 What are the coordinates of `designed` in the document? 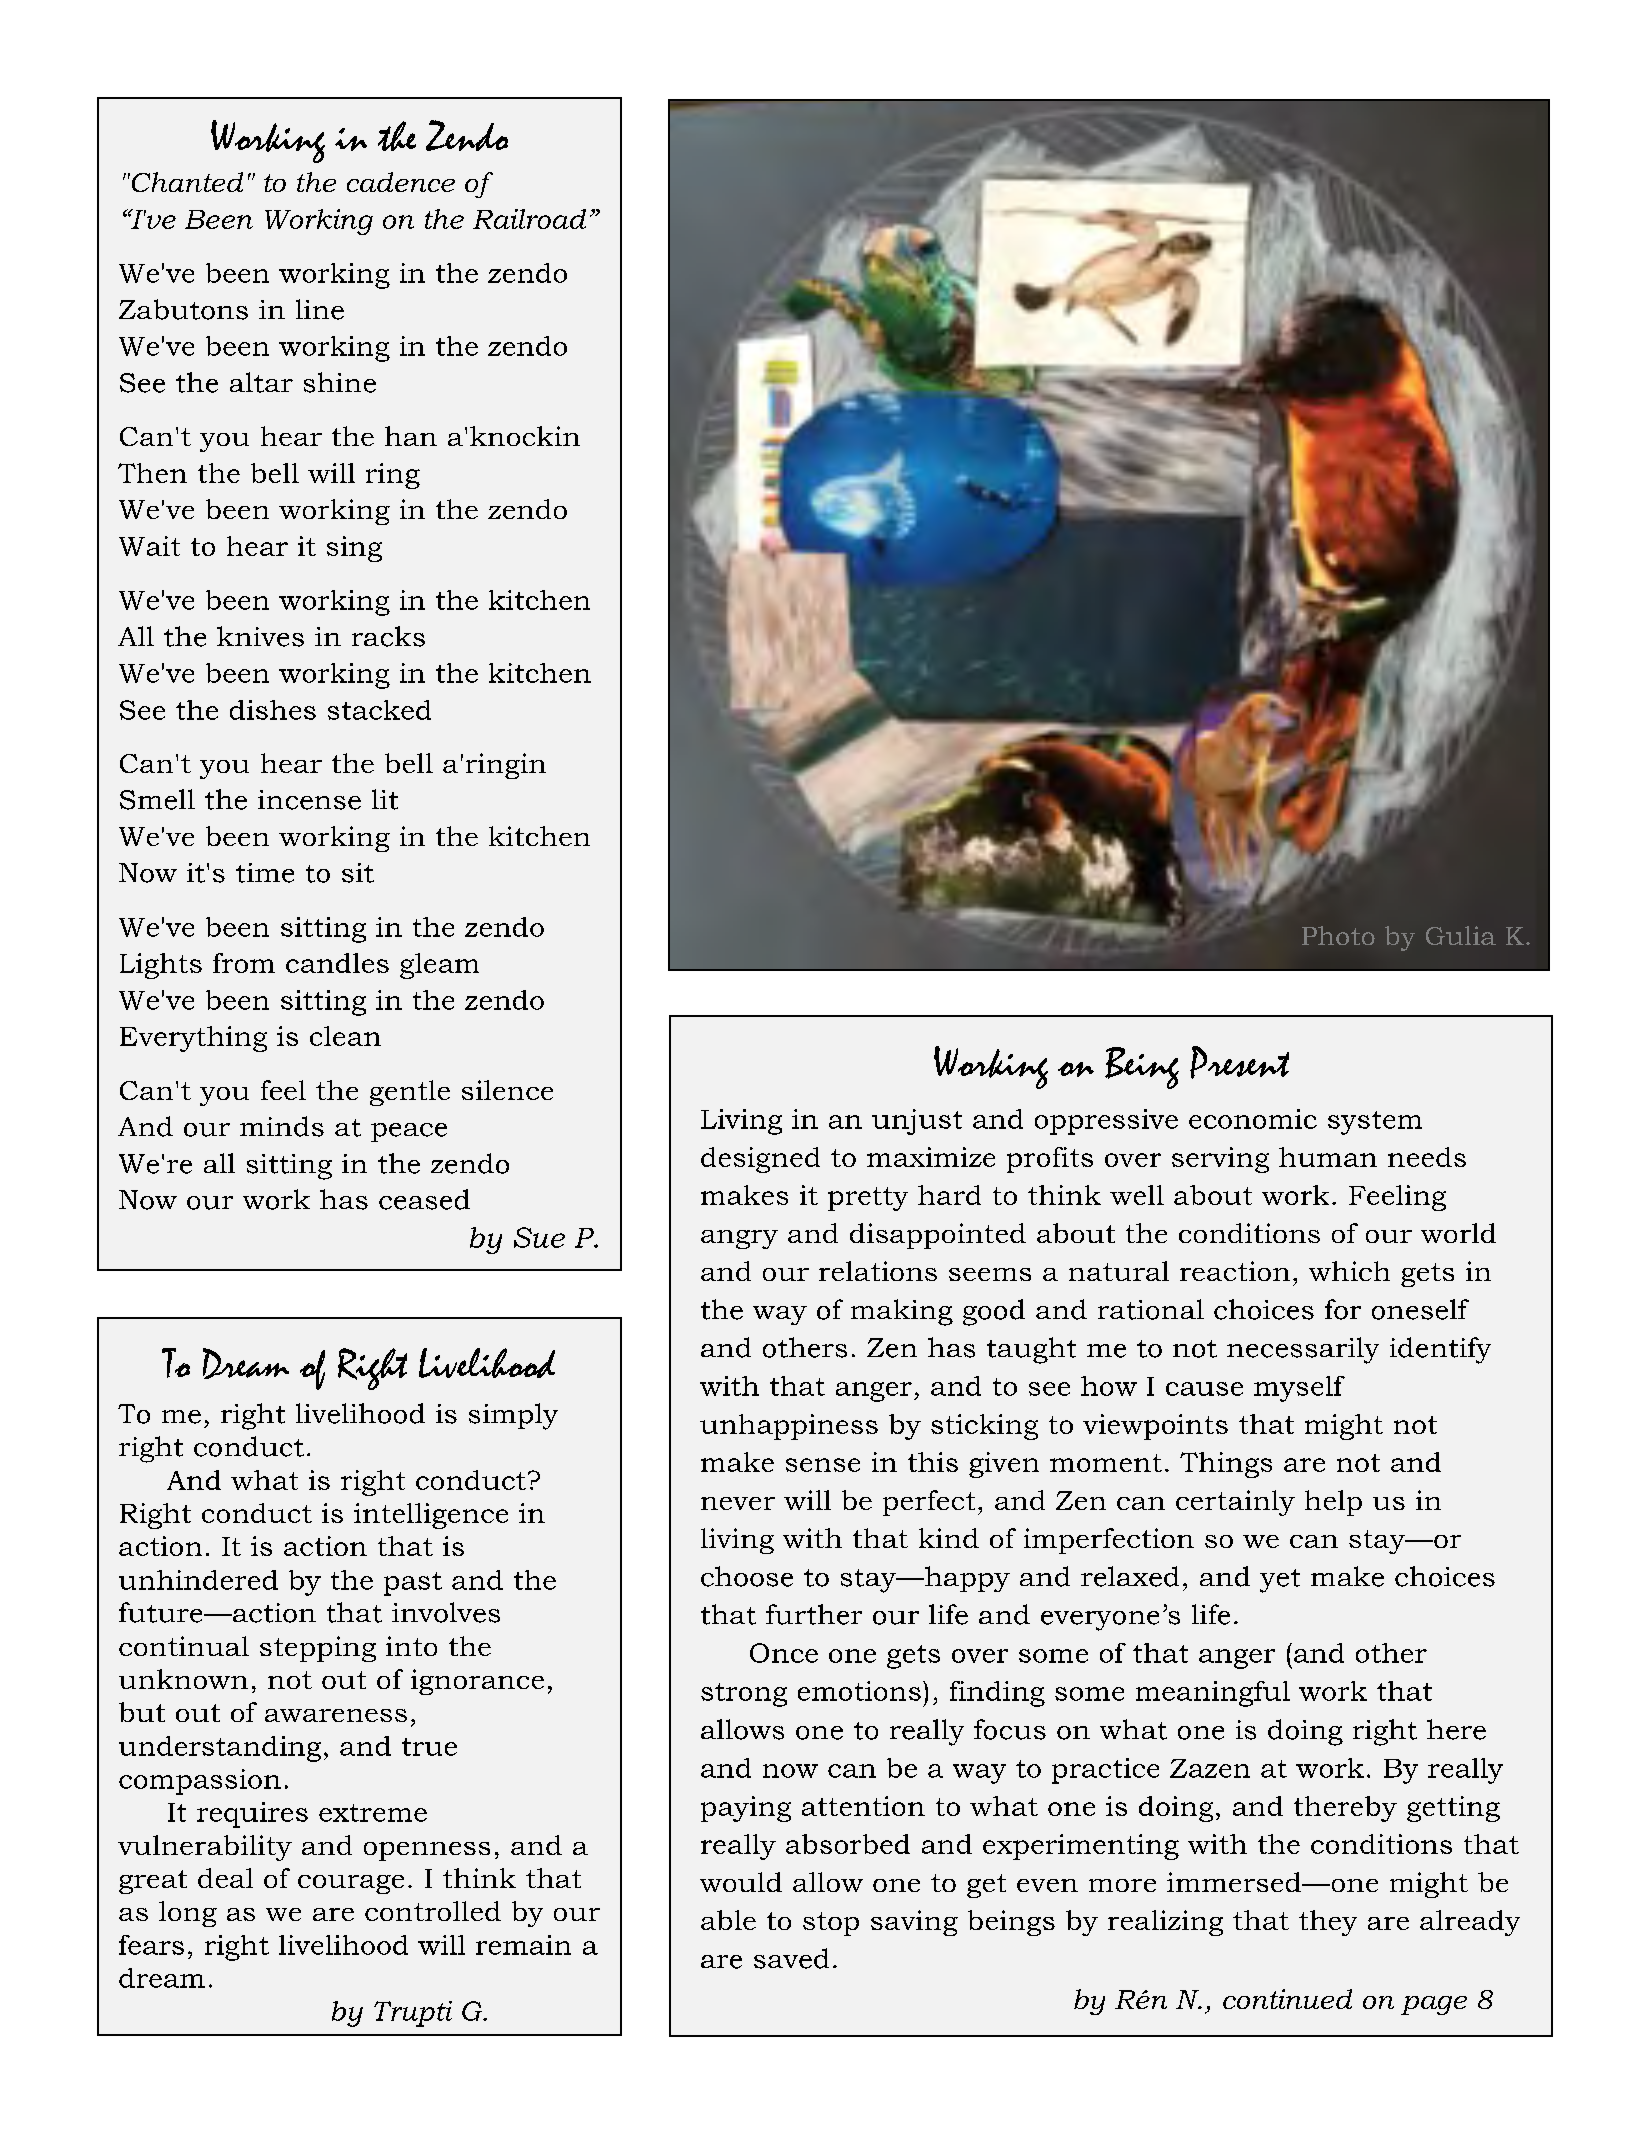 It's located at (760, 1160).
